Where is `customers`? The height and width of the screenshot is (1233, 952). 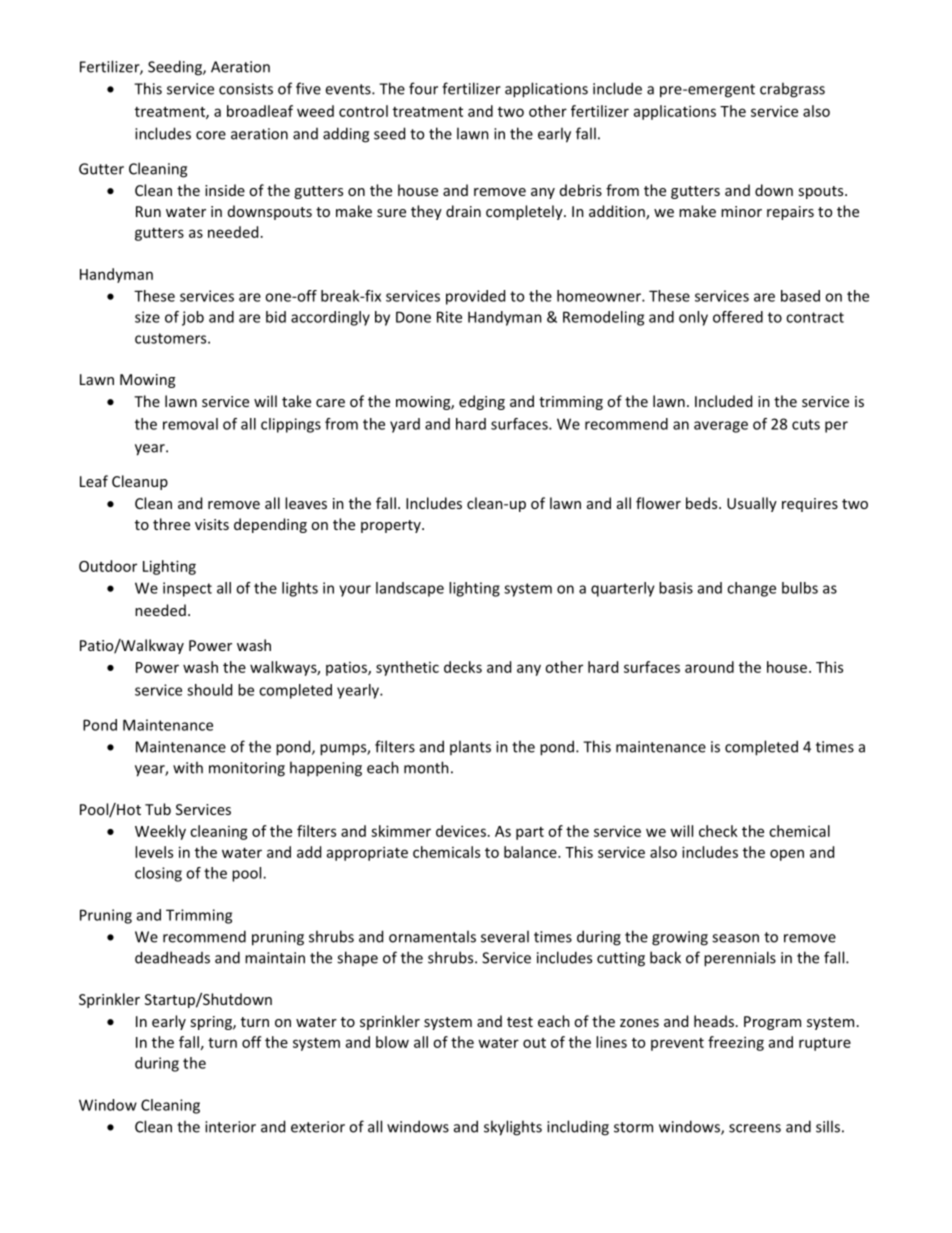
customers is located at coordinates (172, 338).
